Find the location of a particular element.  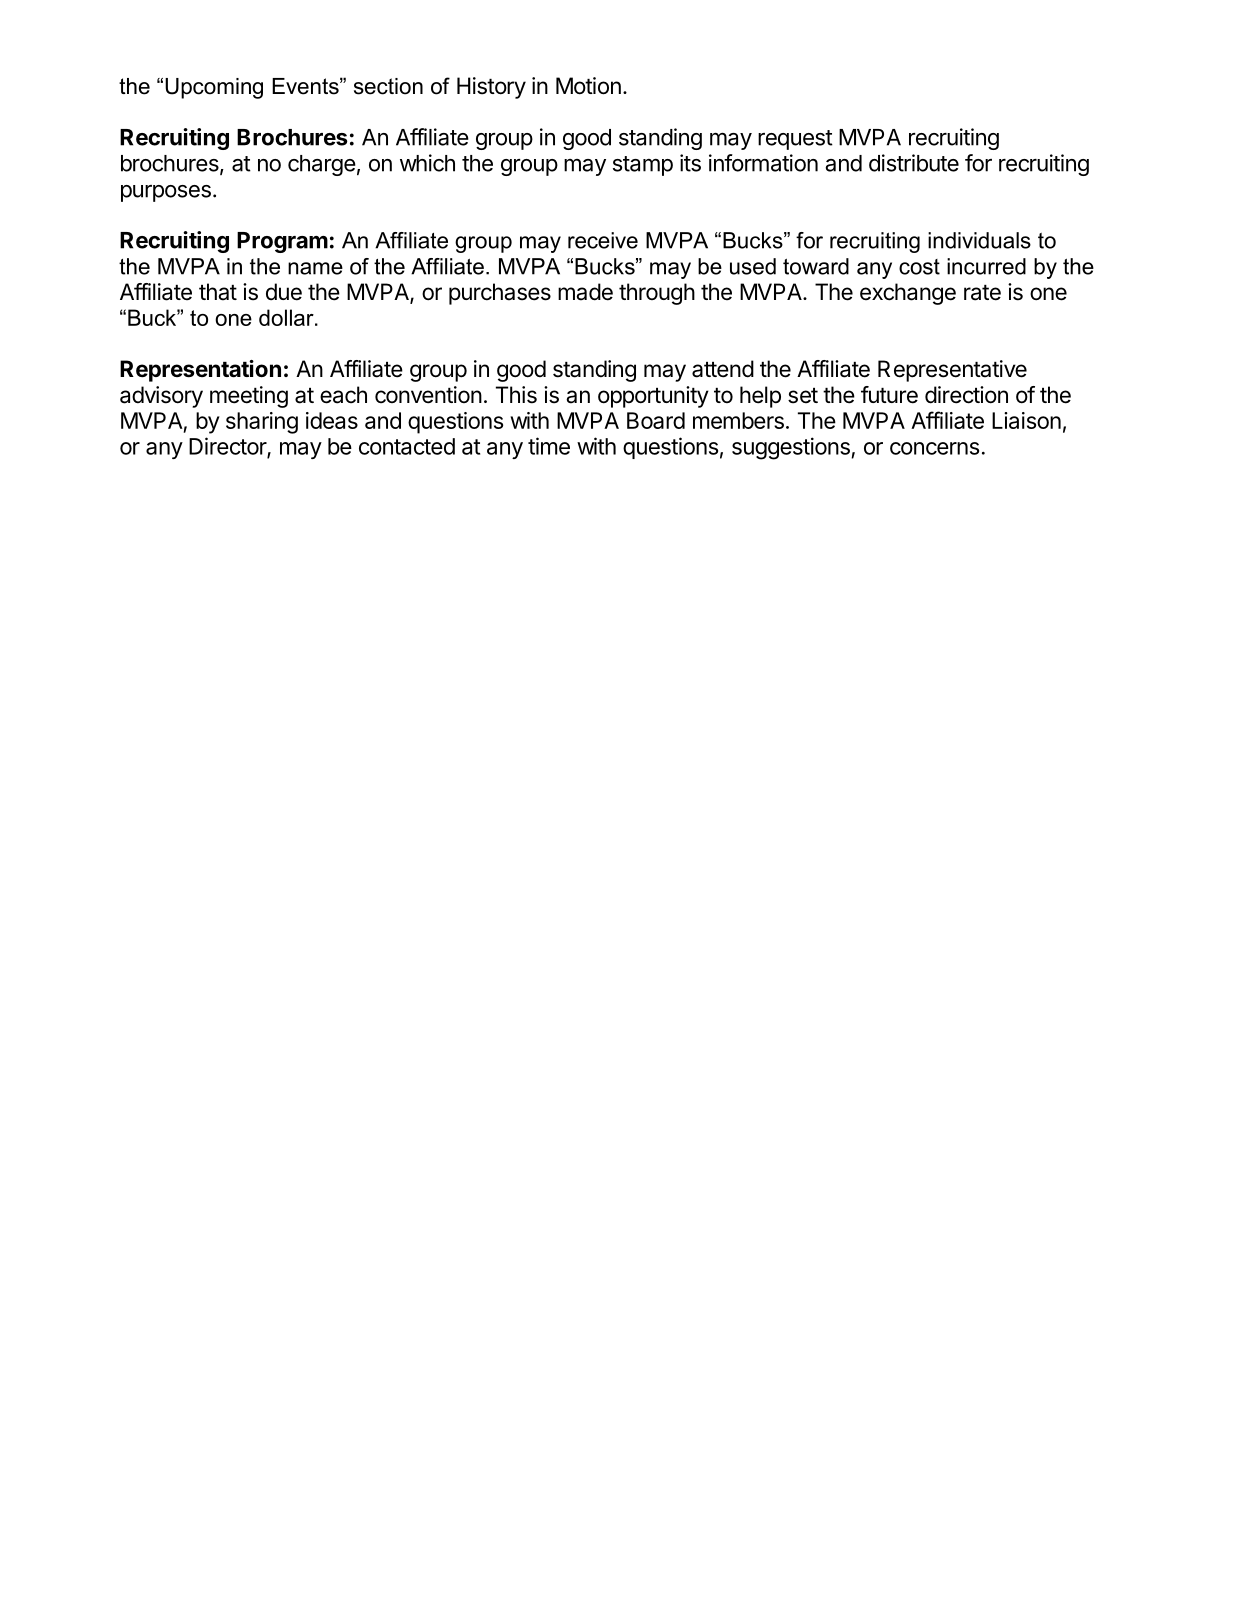

made is located at coordinates (585, 292).
